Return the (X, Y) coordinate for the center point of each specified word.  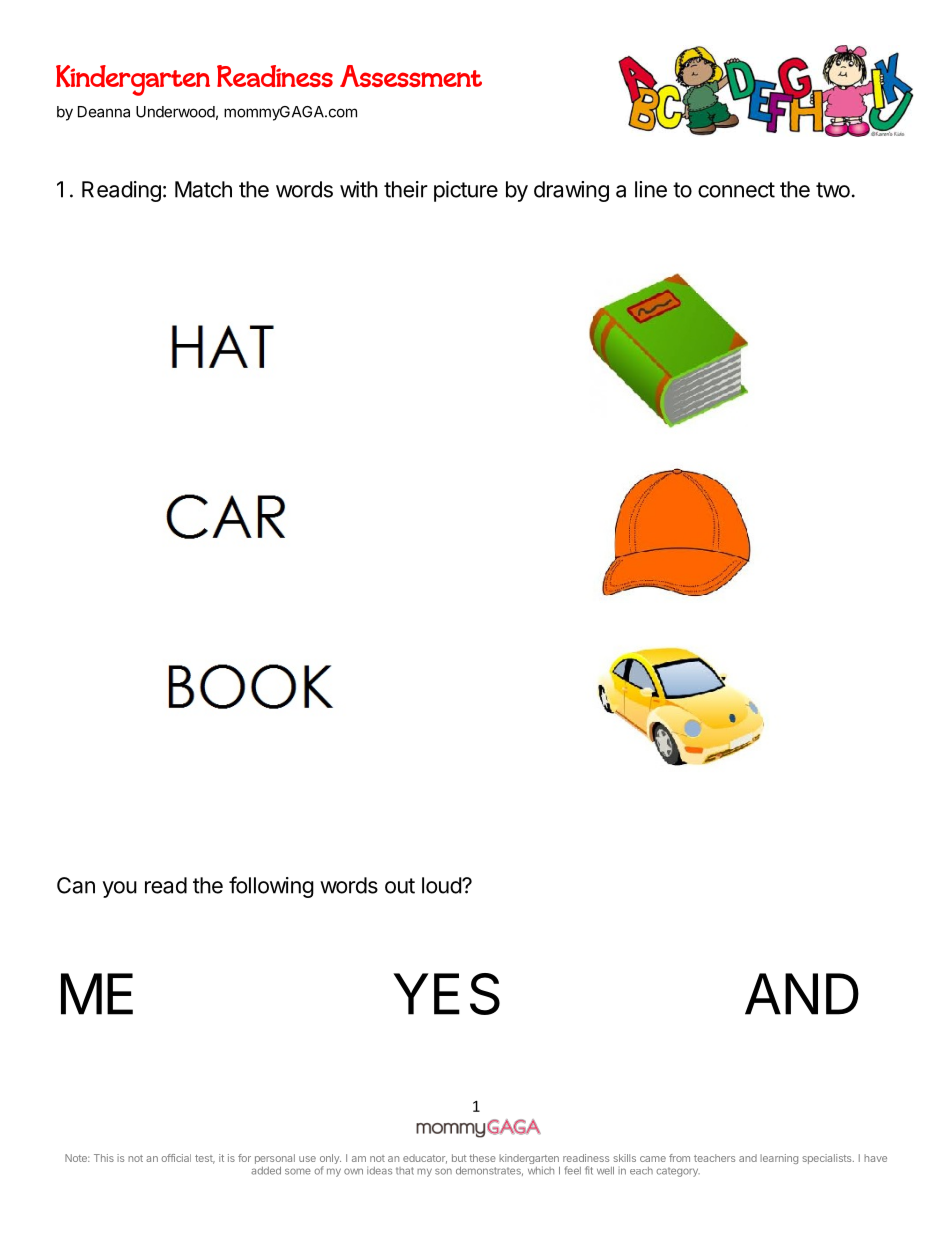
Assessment (411, 76)
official (176, 1158)
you (119, 889)
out (400, 886)
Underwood (175, 112)
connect (736, 190)
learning (779, 1159)
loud (442, 885)
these (482, 1158)
